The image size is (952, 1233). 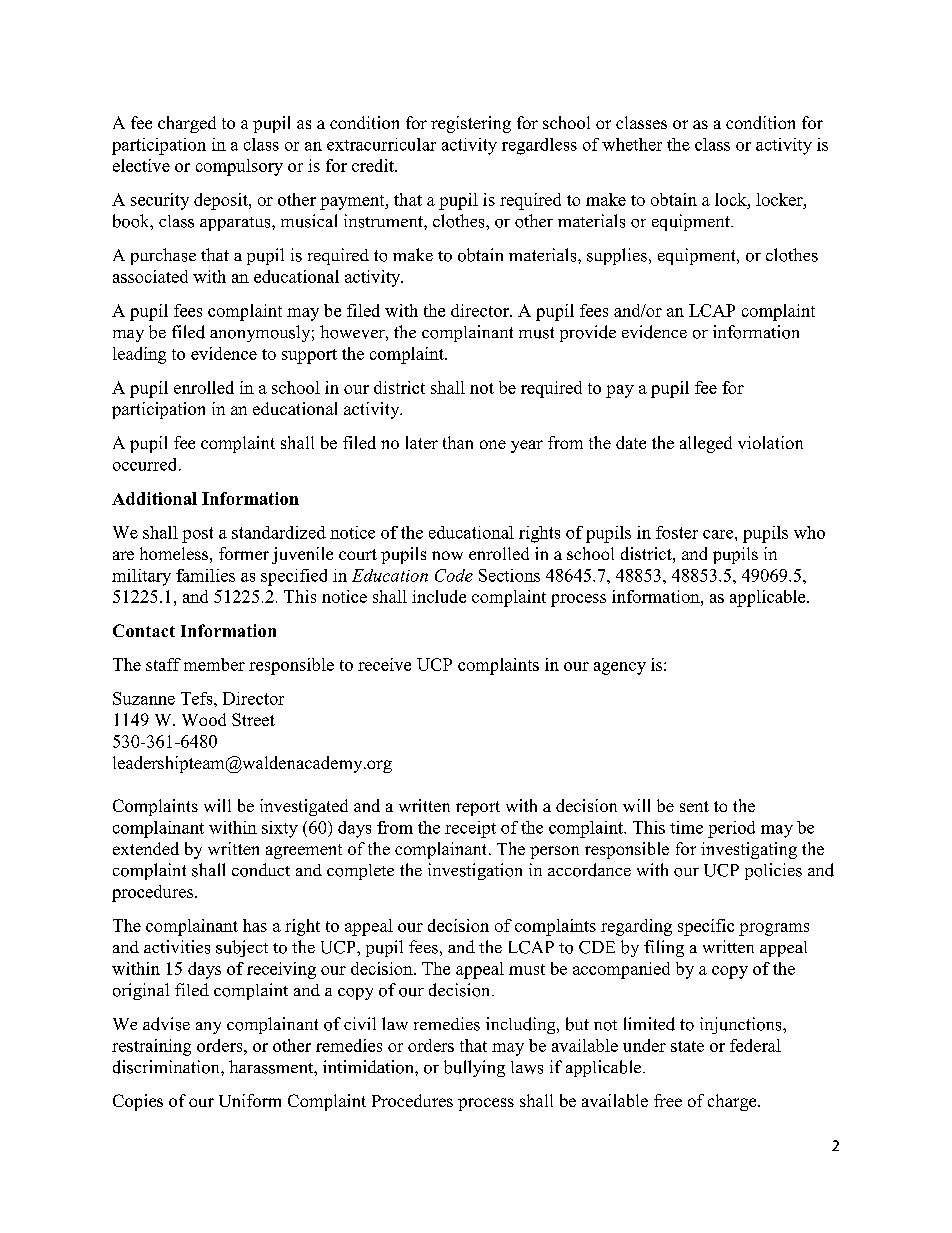 What do you see at coordinates (471, 124) in the screenshot?
I see `registering` at bounding box center [471, 124].
